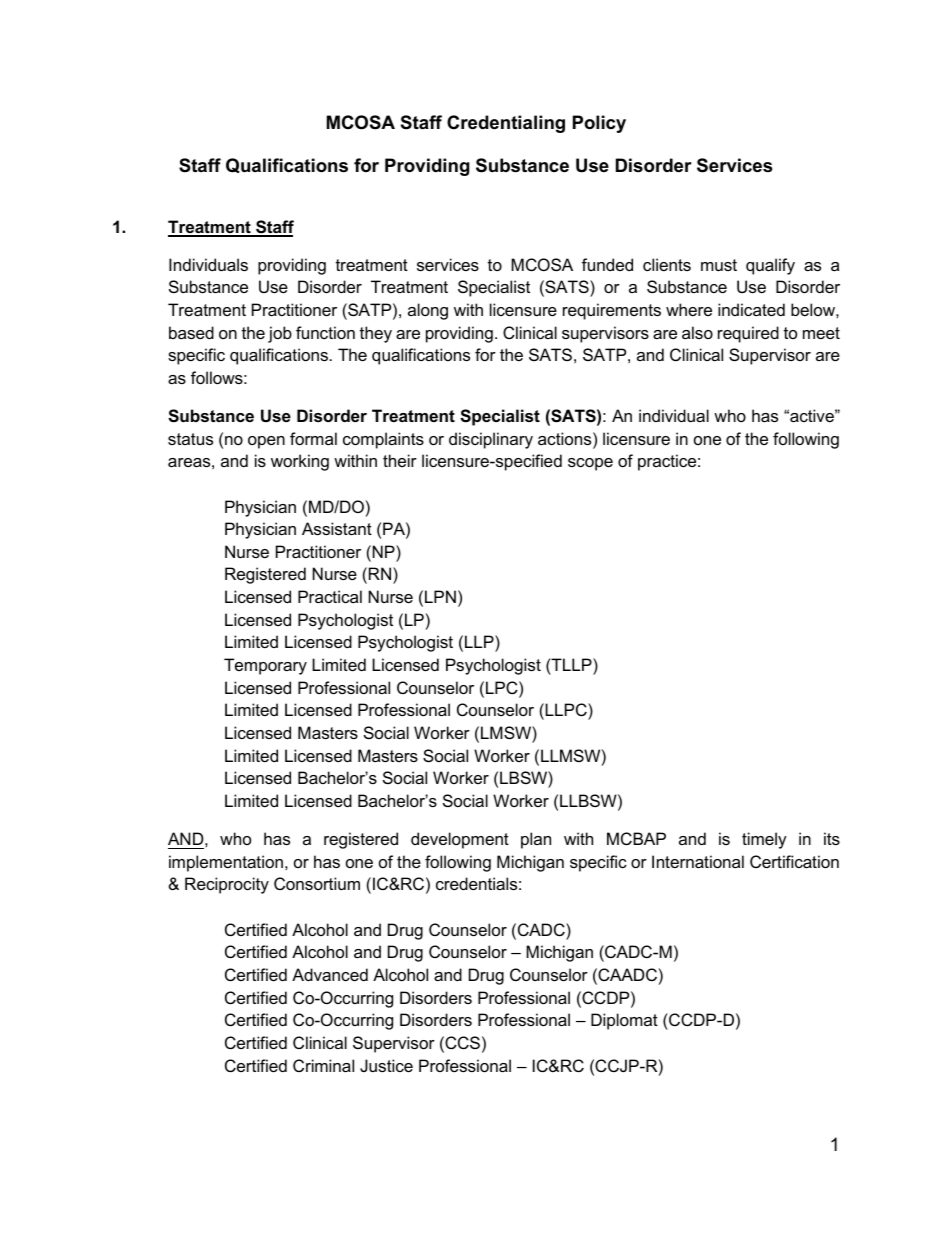 Image resolution: width=952 pixels, height=1233 pixels. Describe the element at coordinates (280, 334) in the screenshot. I see `job` at that location.
